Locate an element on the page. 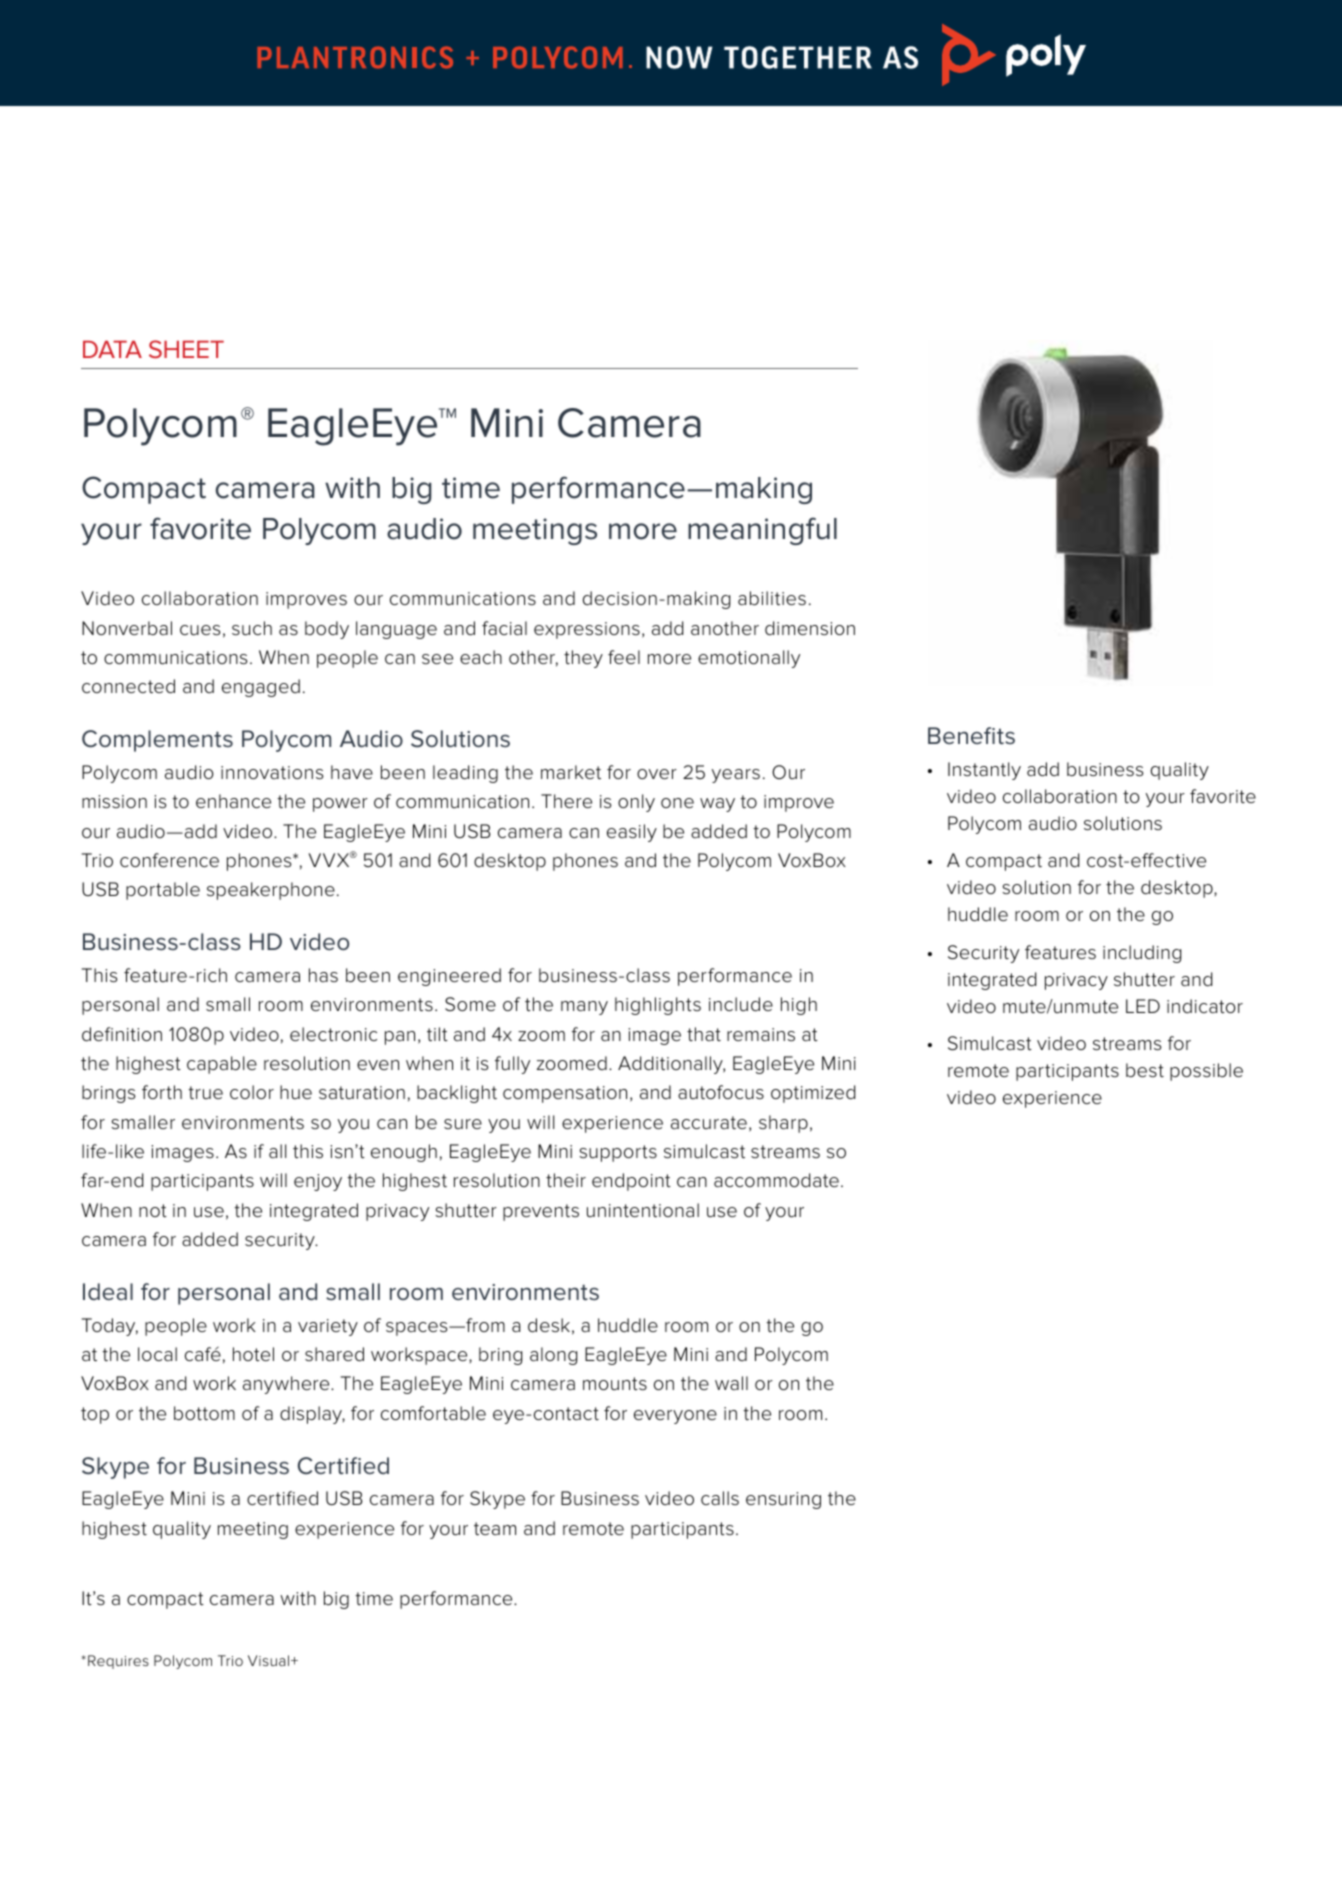 This page has height=1899, width=1342. Visual is located at coordinates (268, 1660).
